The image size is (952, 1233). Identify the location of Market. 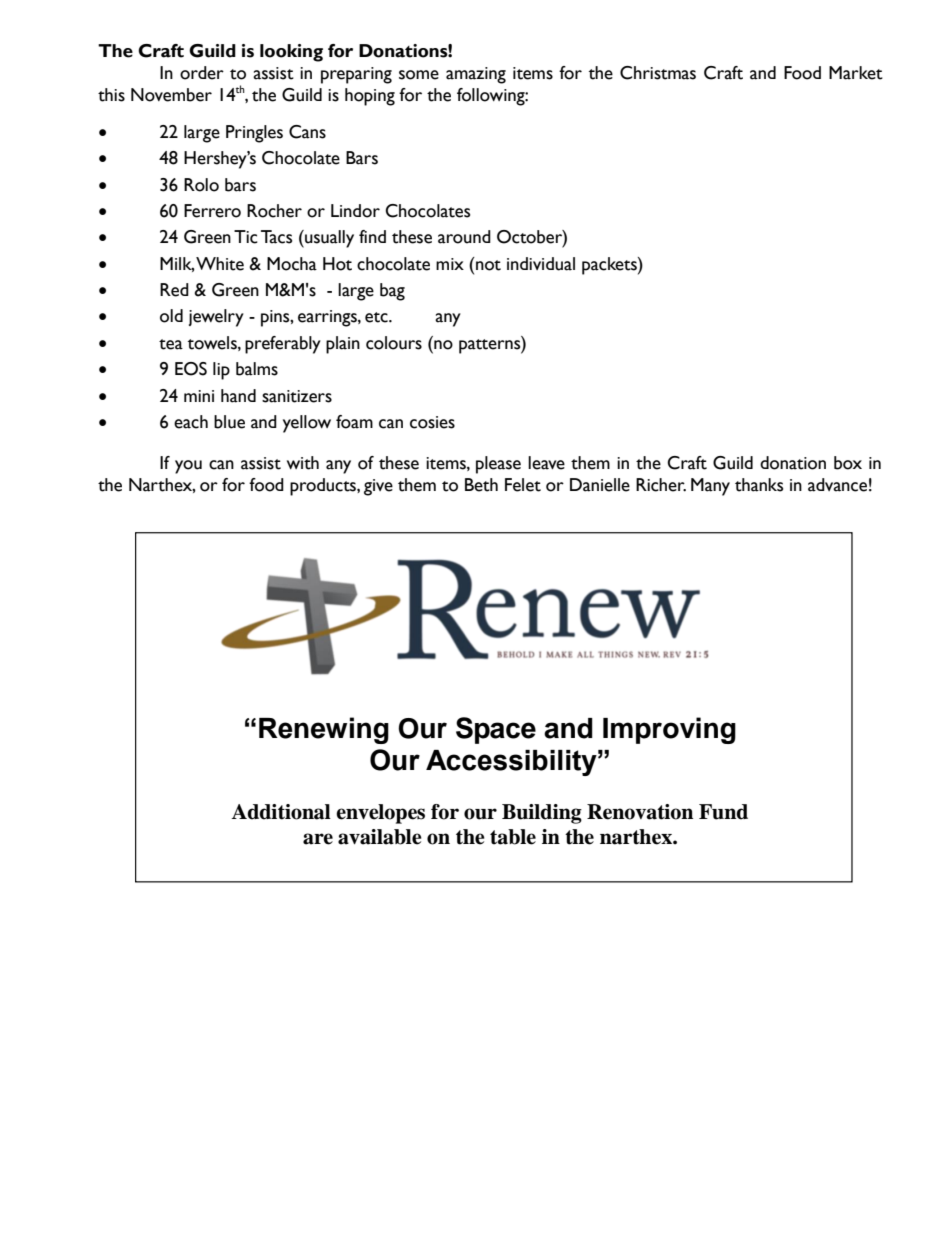
(856, 73).
